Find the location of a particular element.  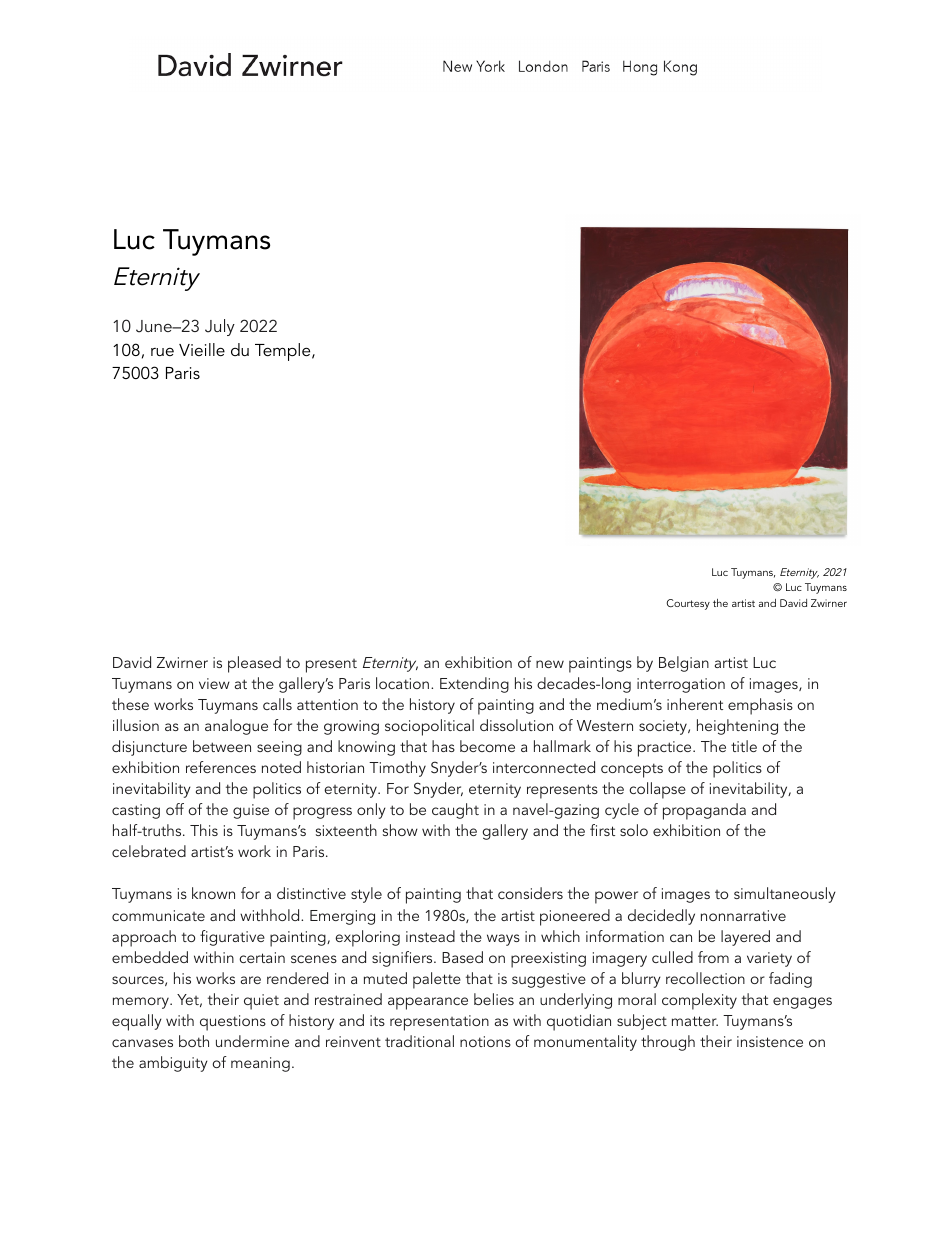

This is located at coordinates (204, 830).
